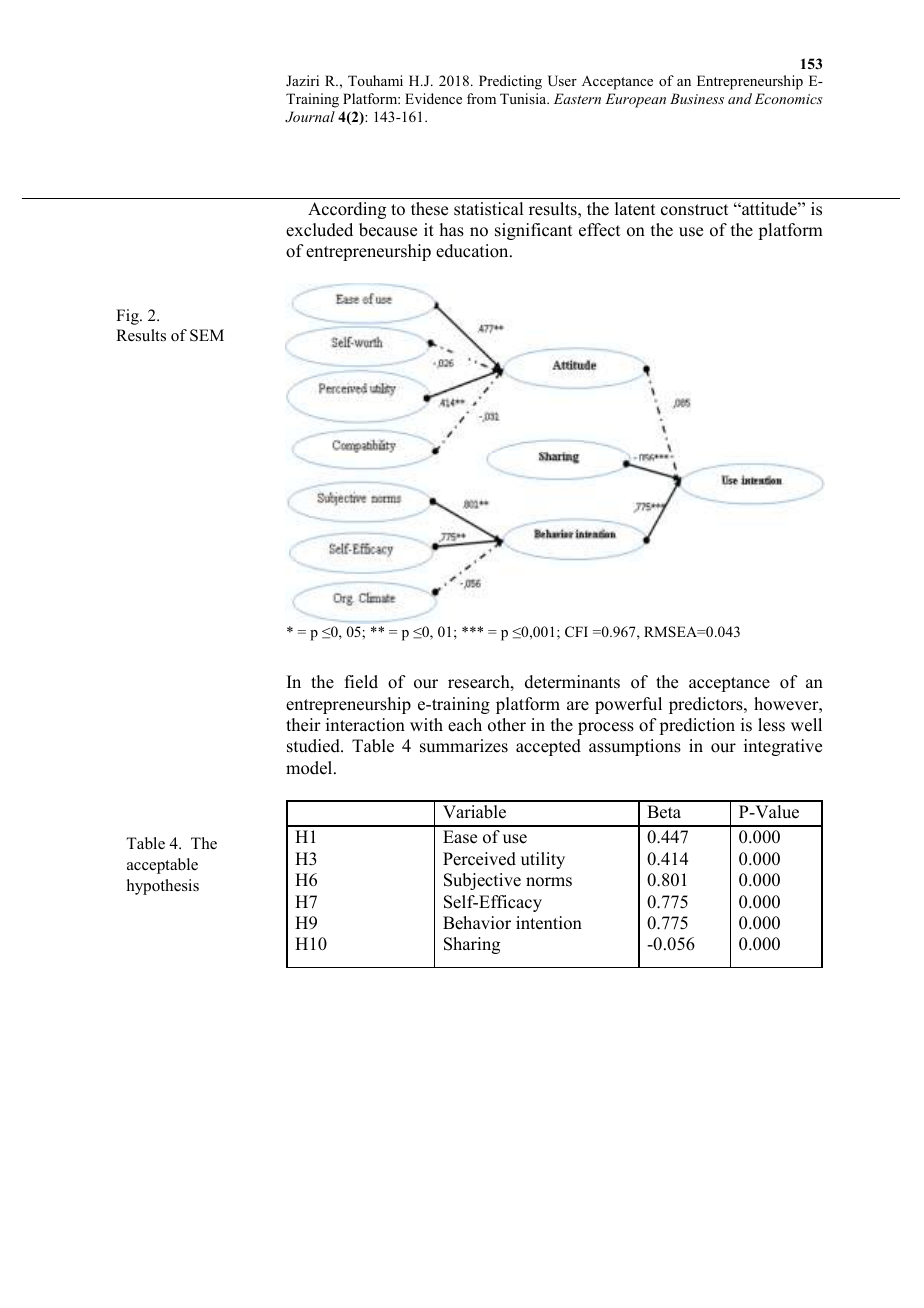 This screenshot has width=924, height=1308. Describe the element at coordinates (481, 98) in the screenshot. I see `from` at that location.
